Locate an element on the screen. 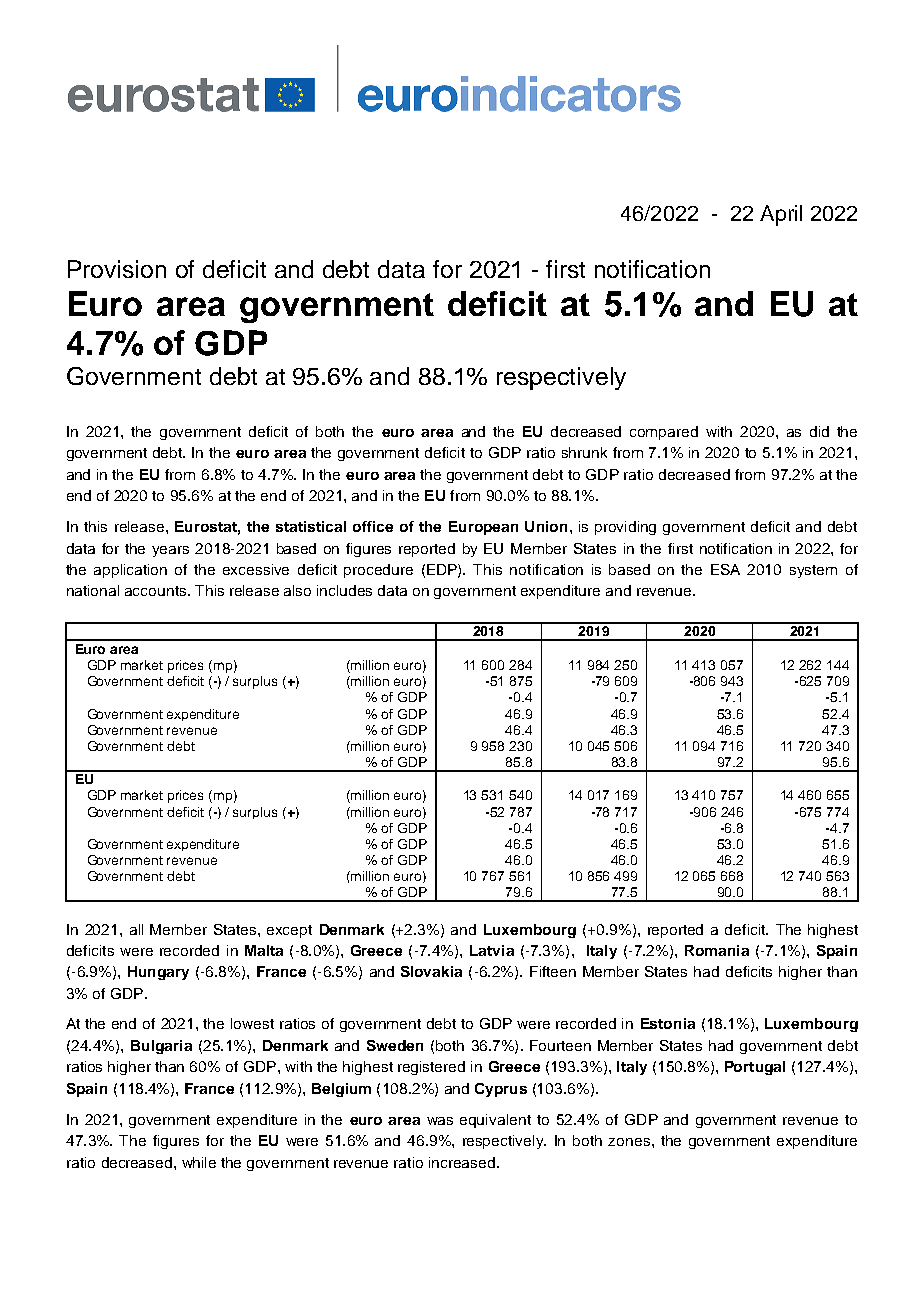  zones is located at coordinates (630, 1142).
